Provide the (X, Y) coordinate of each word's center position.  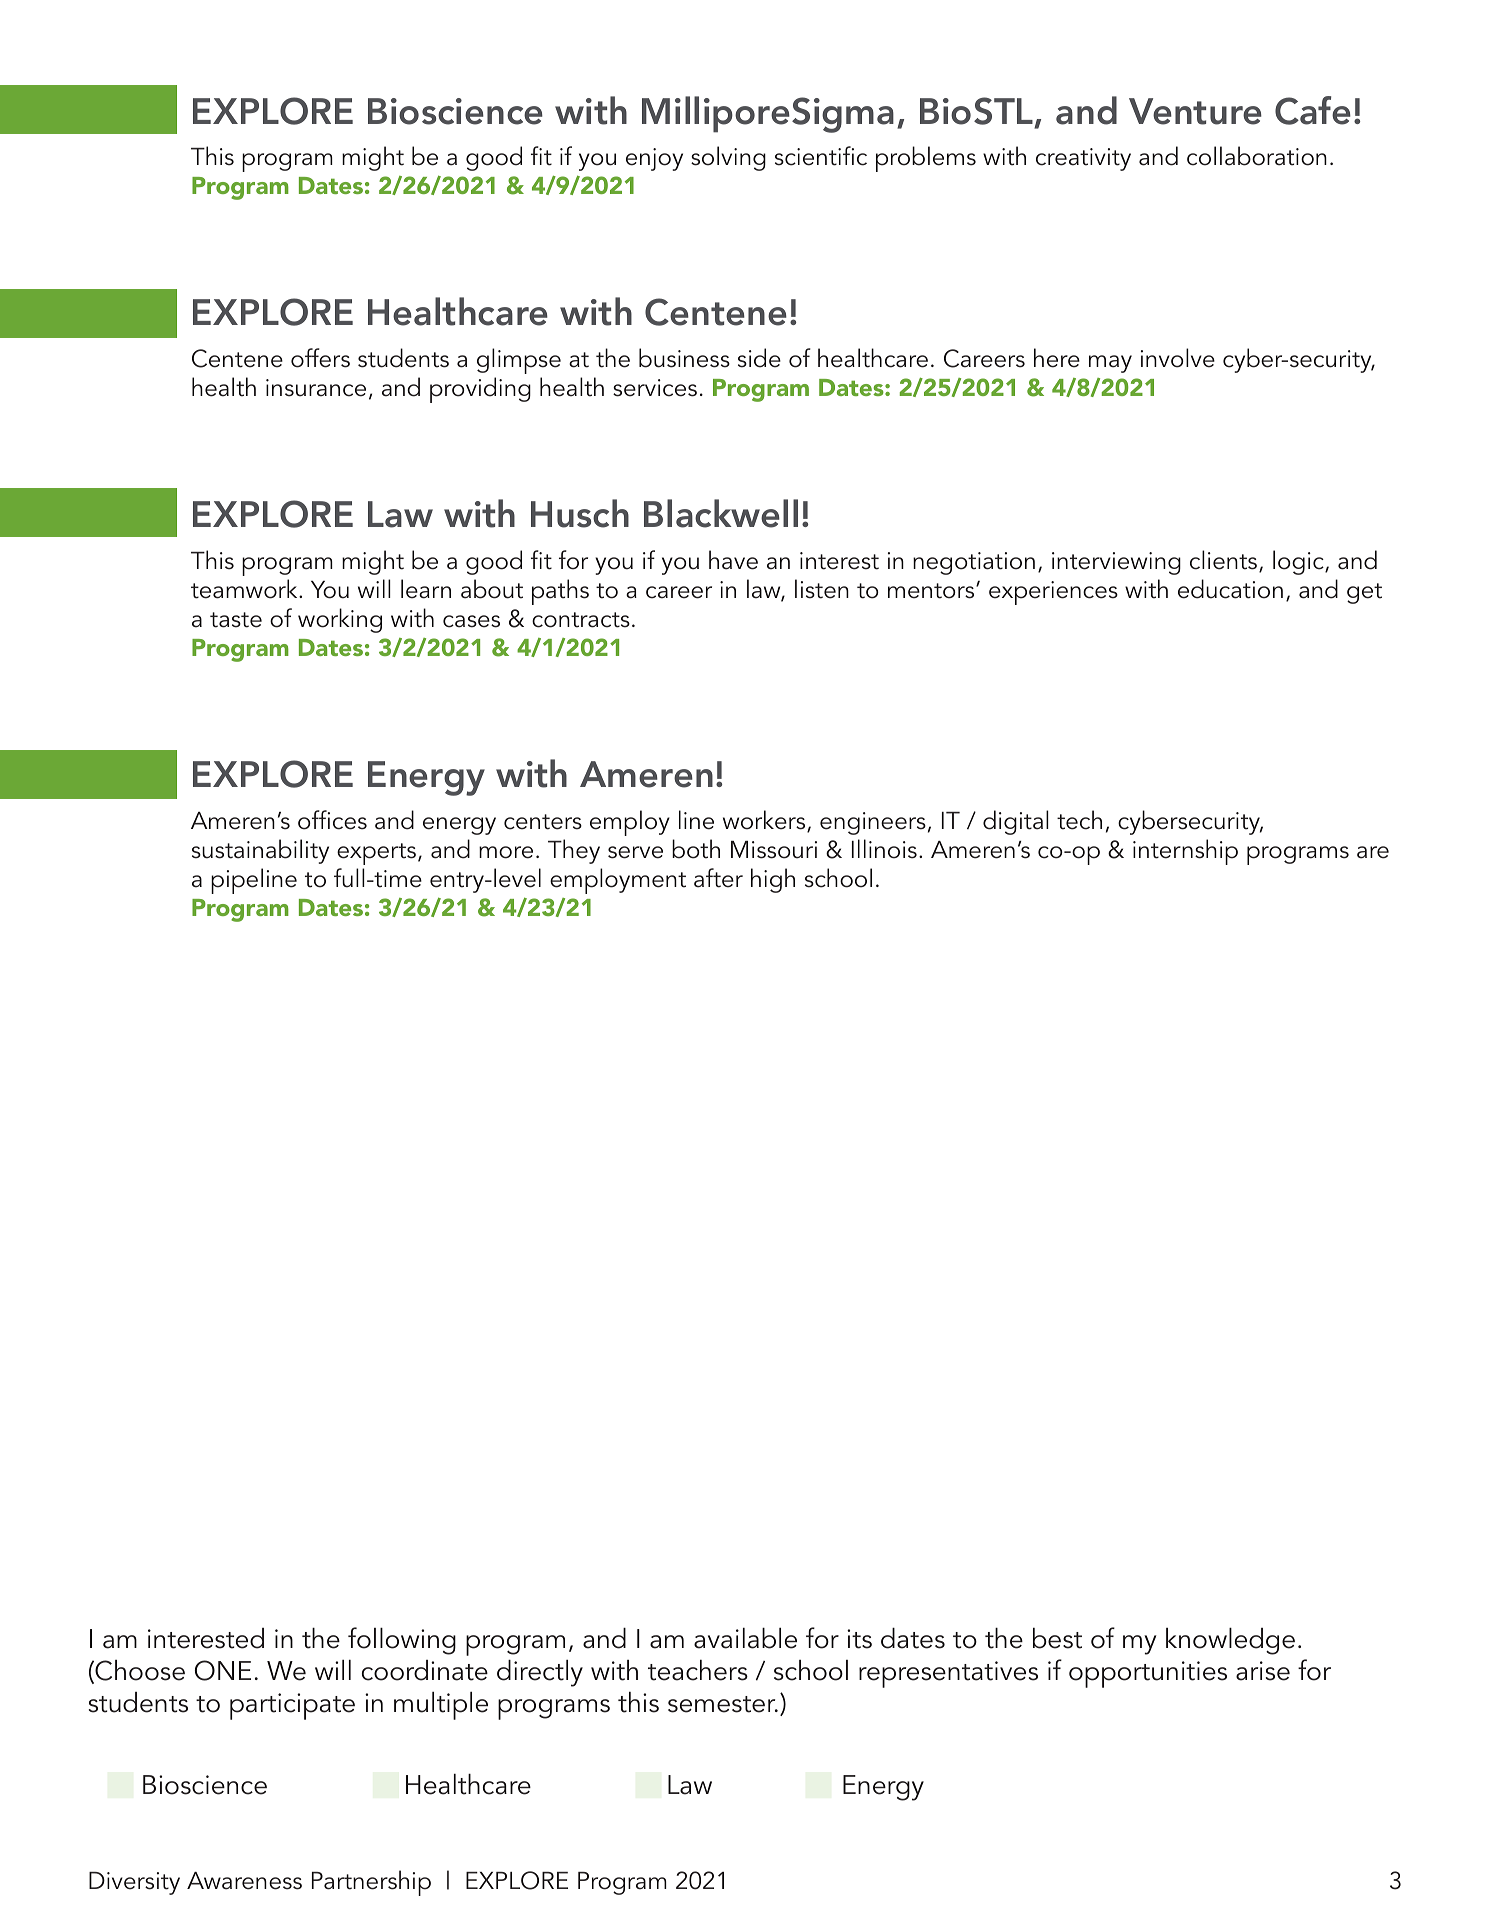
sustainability (260, 851)
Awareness (244, 1881)
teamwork (245, 589)
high (773, 880)
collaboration (1257, 156)
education (1230, 589)
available (745, 1638)
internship (1185, 852)
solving (728, 158)
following (402, 1641)
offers (320, 358)
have (733, 560)
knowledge (1230, 1641)
